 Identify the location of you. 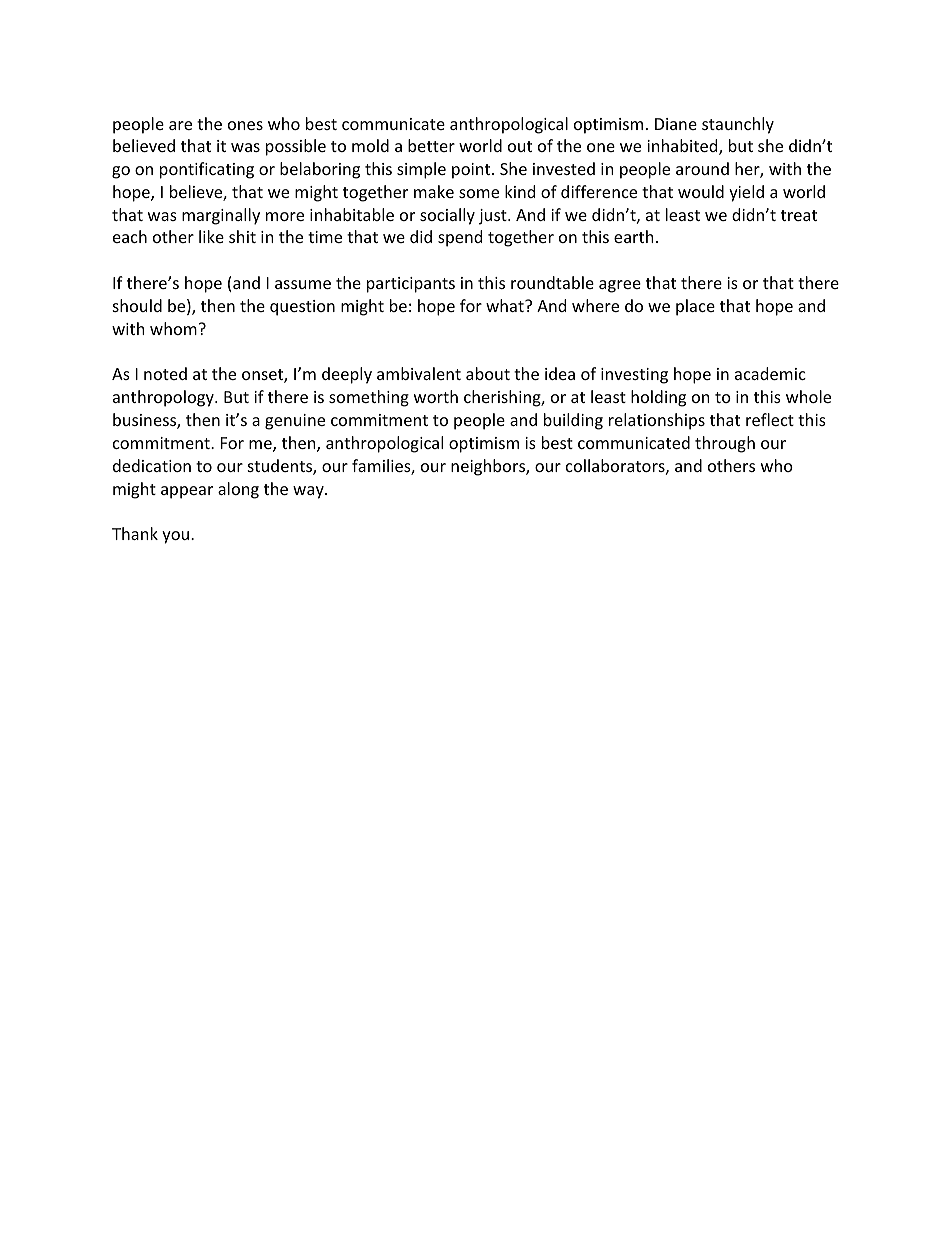
(177, 537).
